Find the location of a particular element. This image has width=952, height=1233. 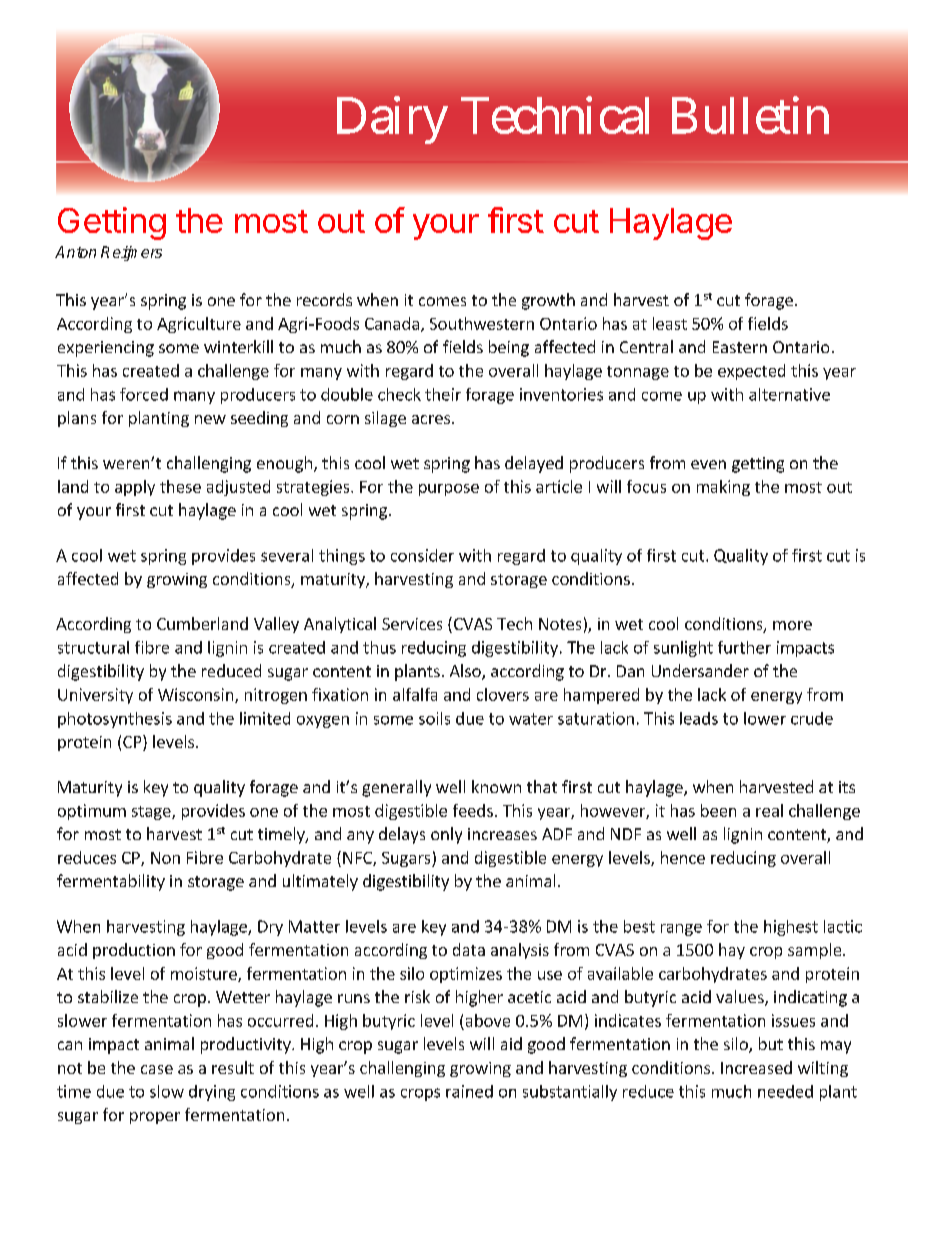

known is located at coordinates (496, 786).
